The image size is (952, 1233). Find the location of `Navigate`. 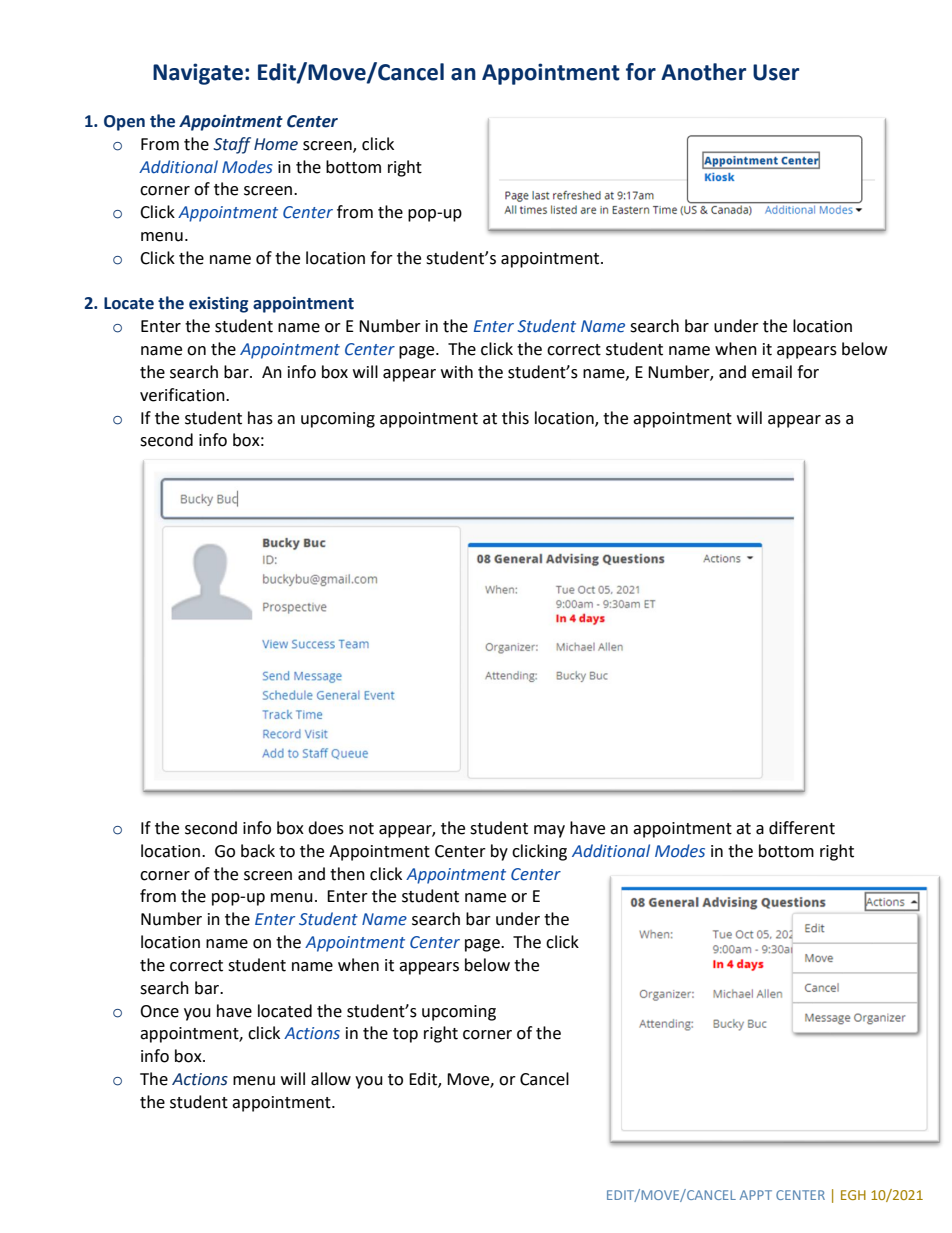

Navigate is located at coordinates (198, 74).
